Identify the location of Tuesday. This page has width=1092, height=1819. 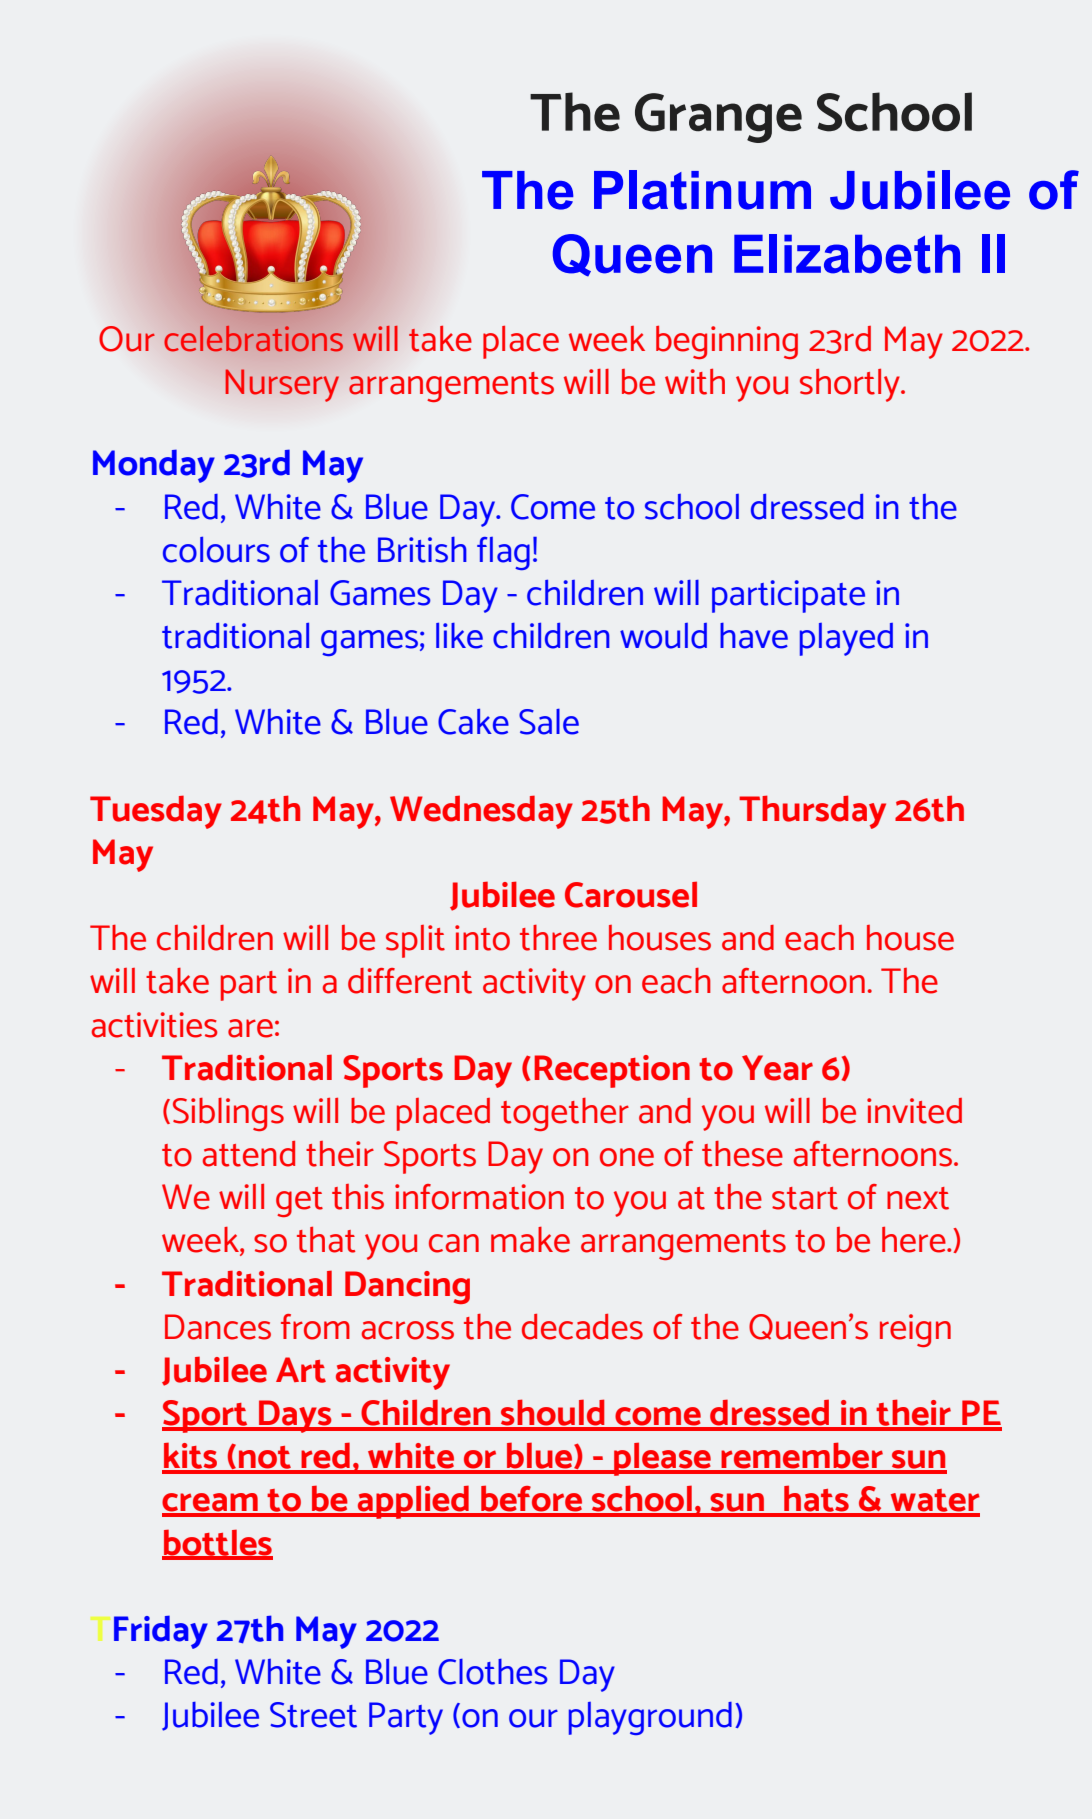
(156, 812).
